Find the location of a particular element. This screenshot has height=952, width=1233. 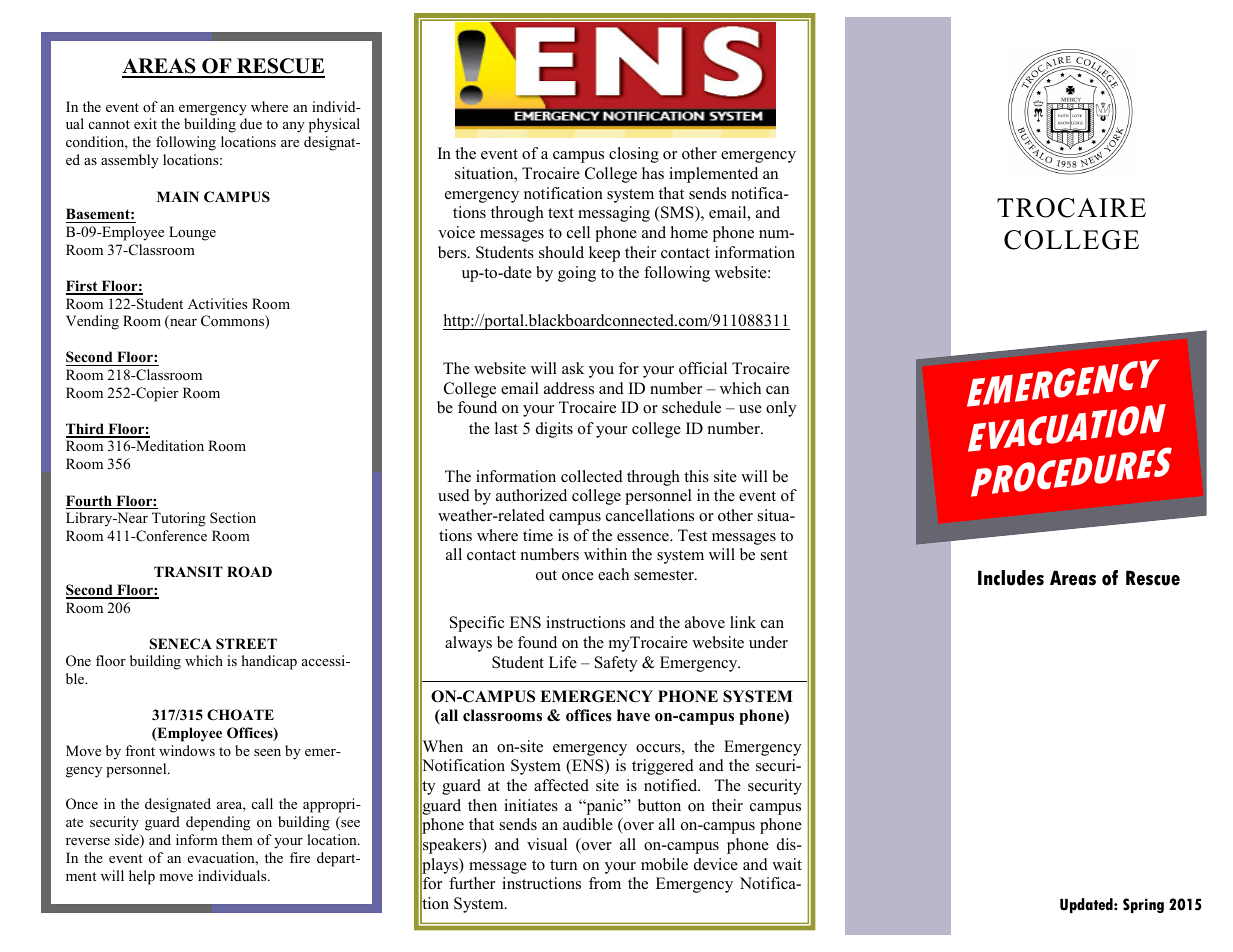

Tutoring is located at coordinates (179, 519).
